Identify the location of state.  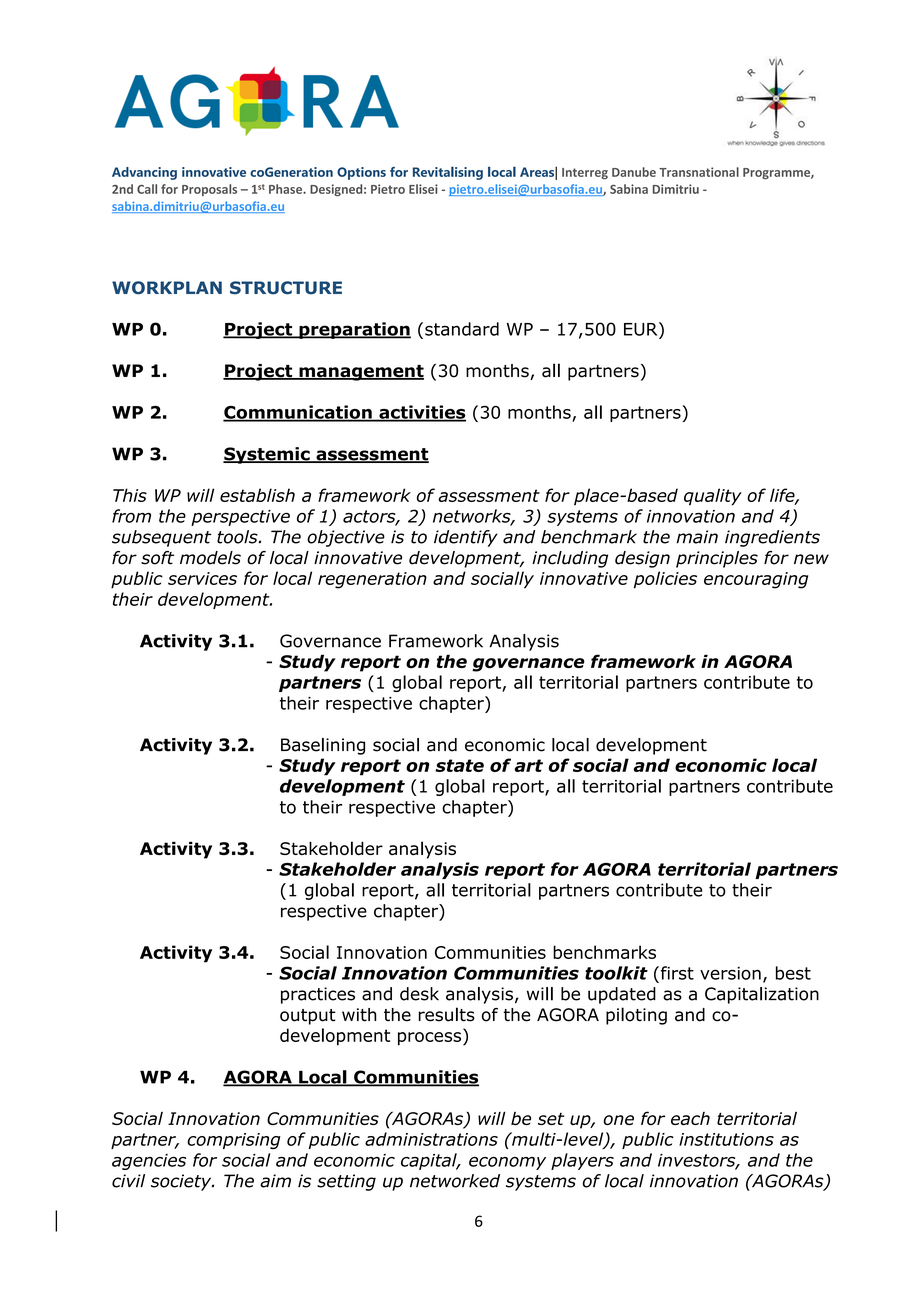
(459, 765).
